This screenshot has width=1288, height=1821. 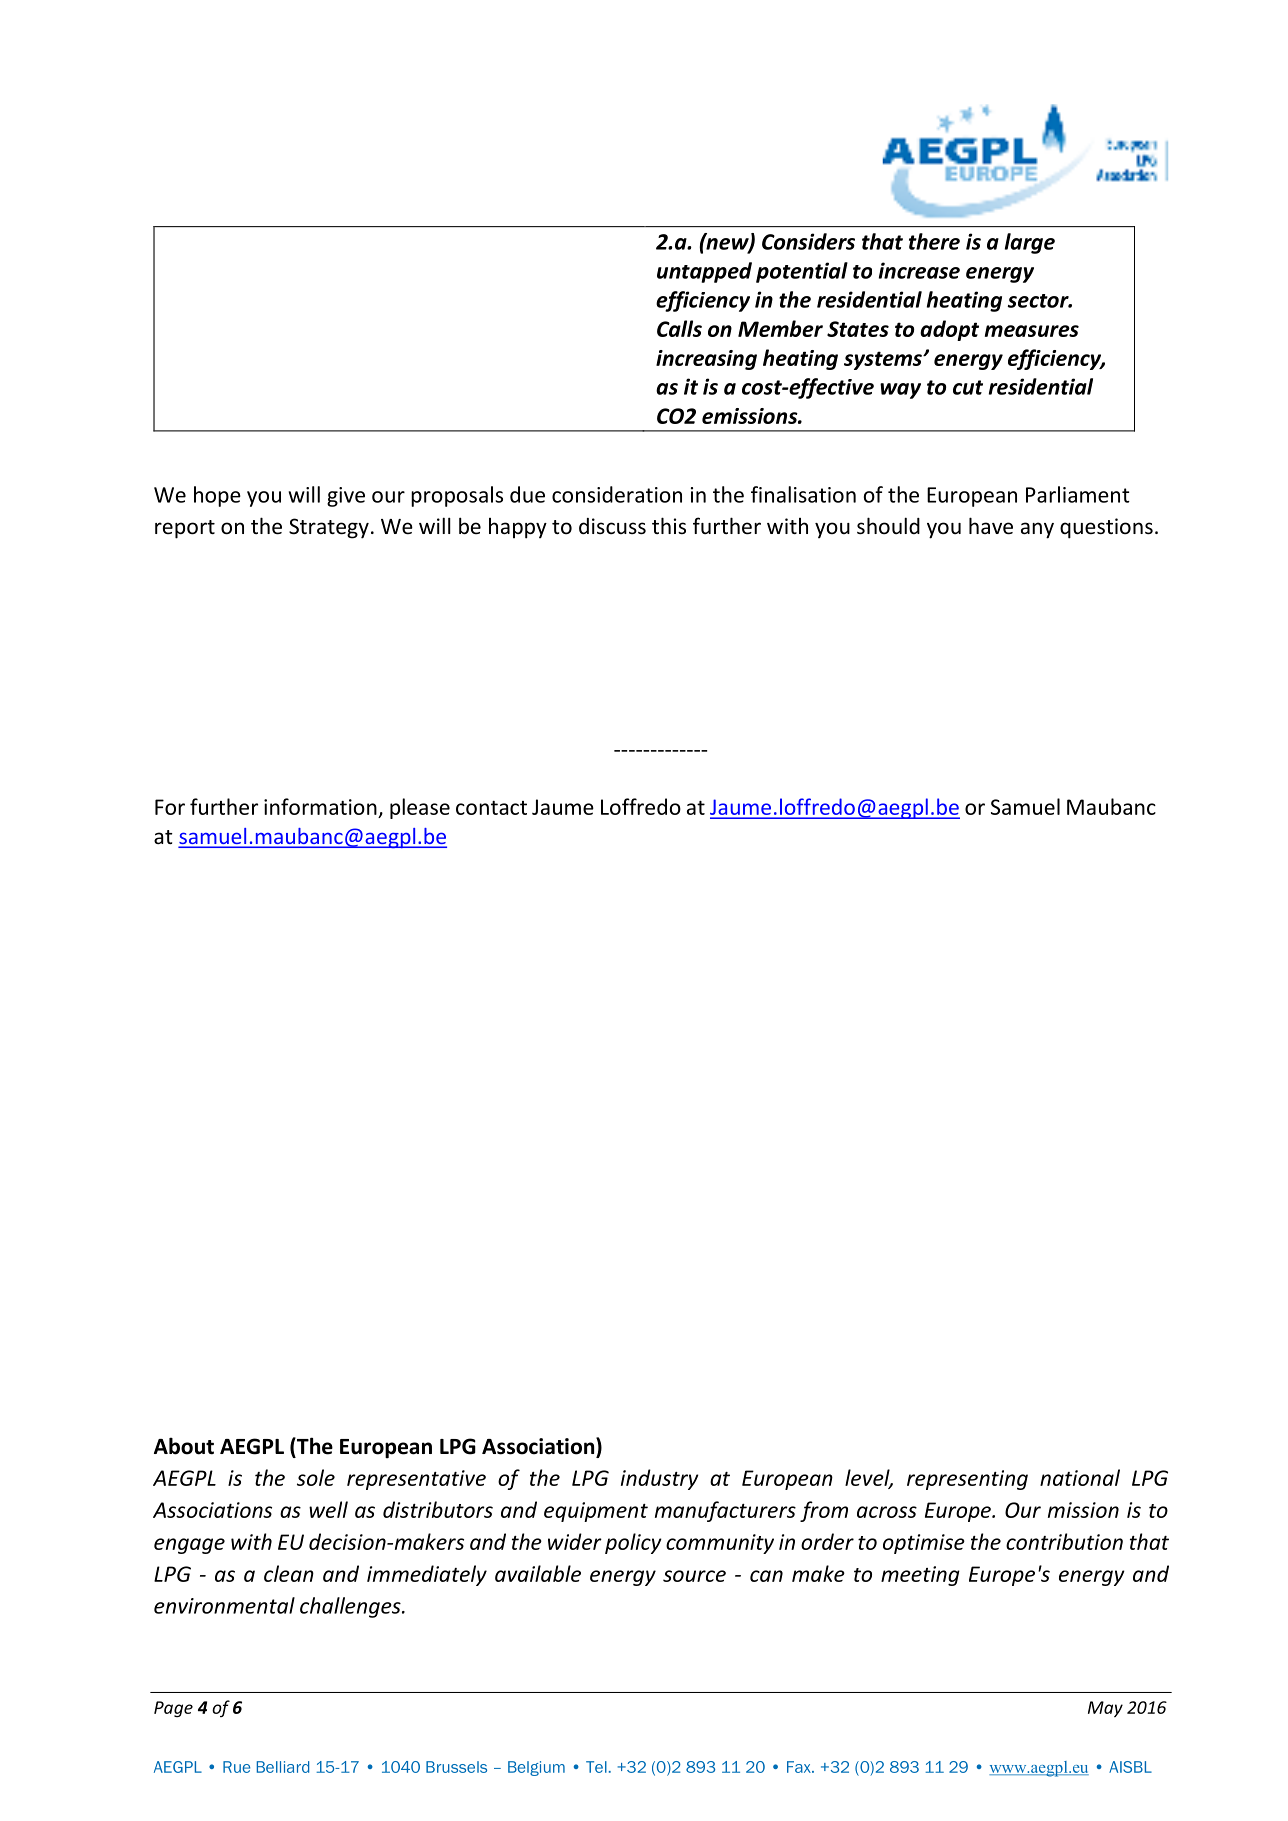 What do you see at coordinates (320, 806) in the screenshot?
I see `information` at bounding box center [320, 806].
